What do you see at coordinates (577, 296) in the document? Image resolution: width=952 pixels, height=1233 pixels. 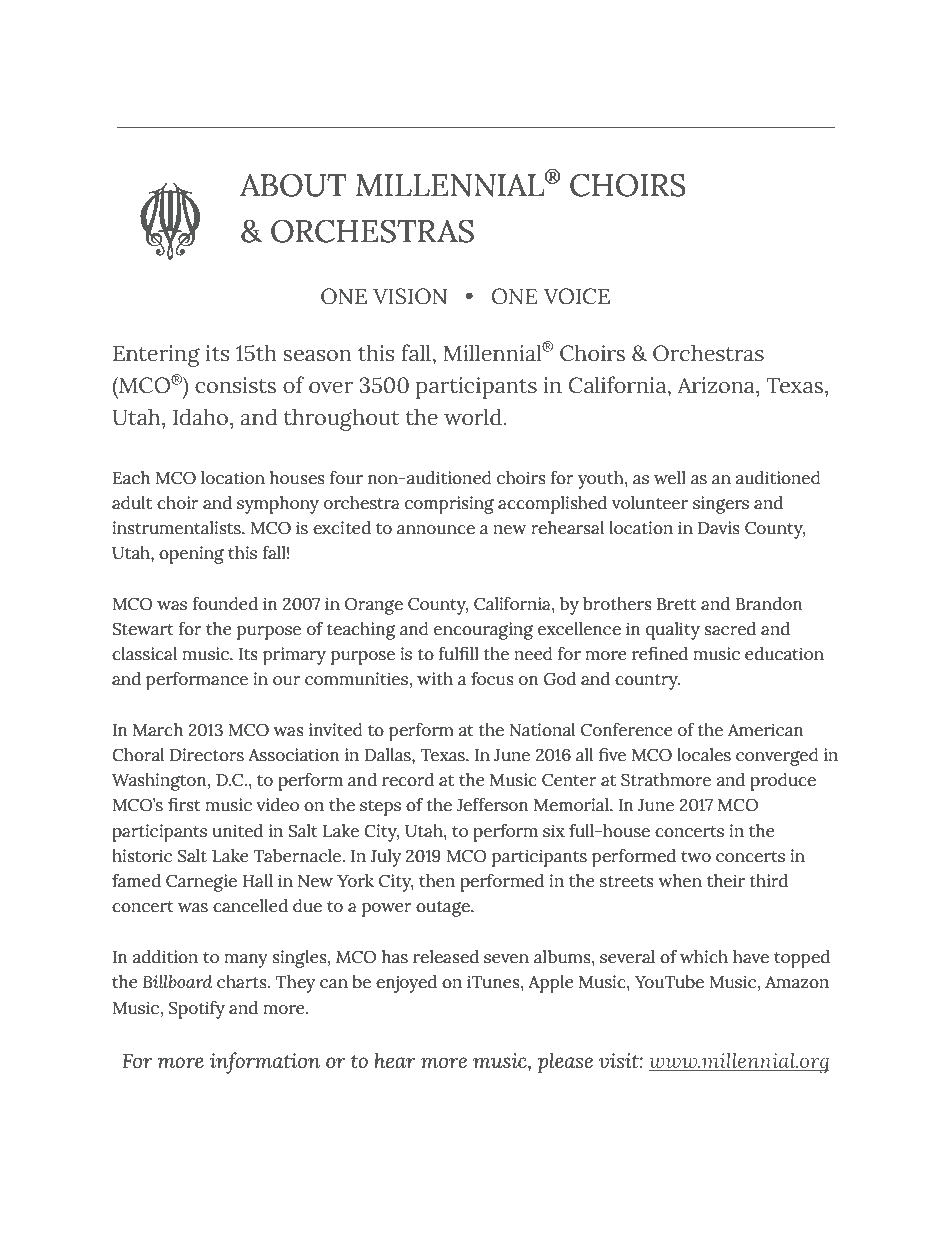 I see `VOICE` at bounding box center [577, 296].
